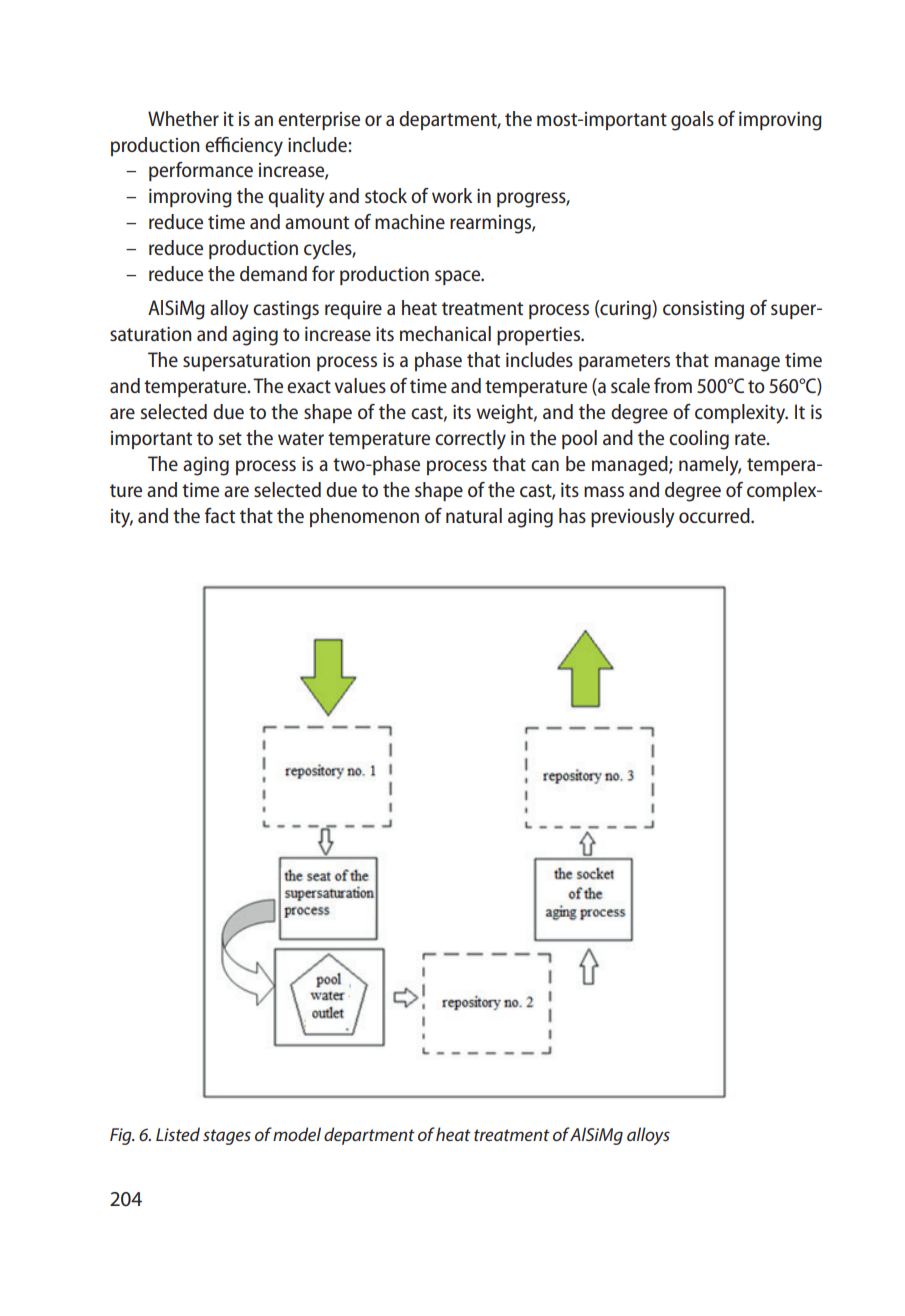 This document has width=905, height=1316. What do you see at coordinates (692, 121) in the document?
I see `goals` at bounding box center [692, 121].
